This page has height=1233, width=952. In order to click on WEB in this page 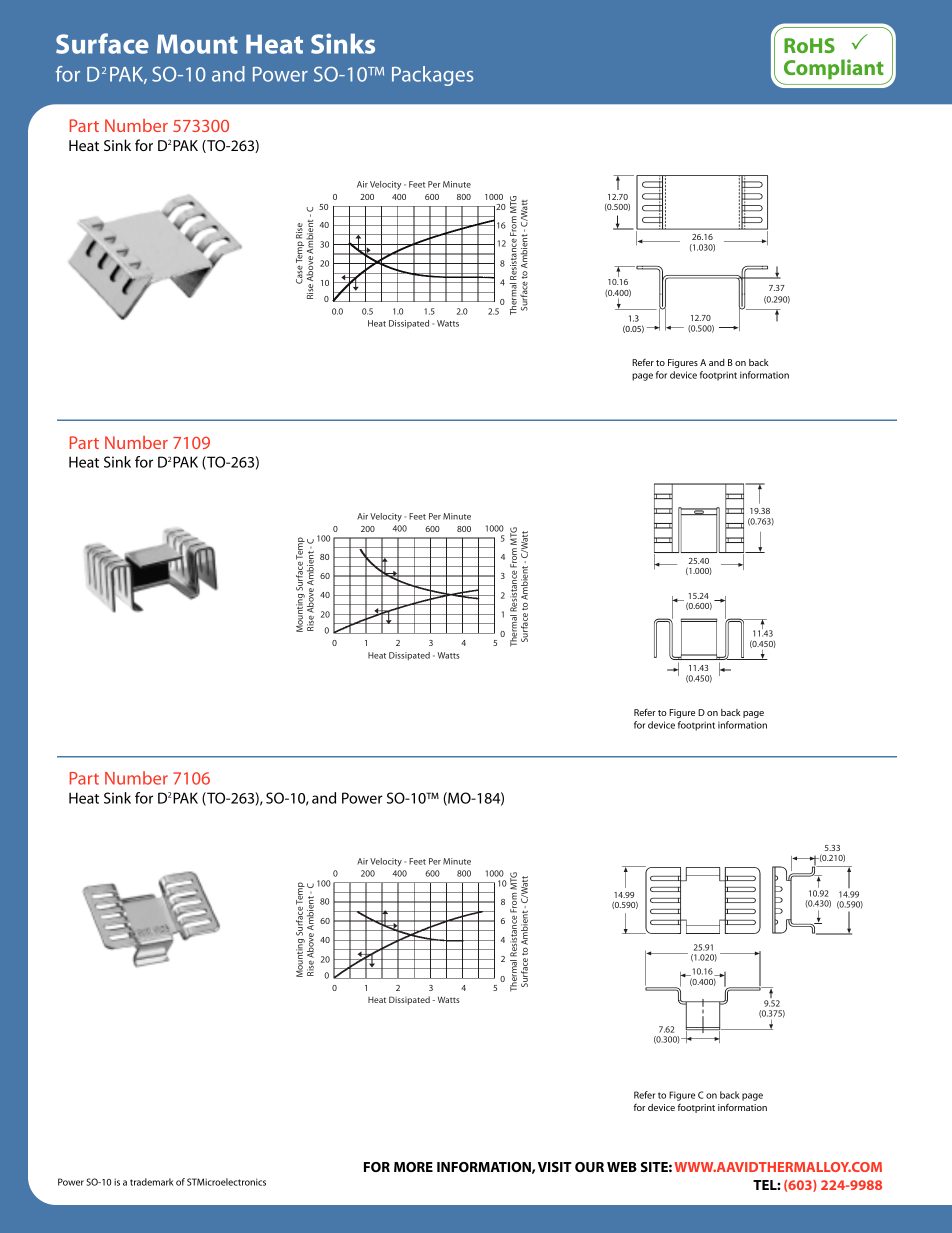, I will do `click(622, 1167)`.
